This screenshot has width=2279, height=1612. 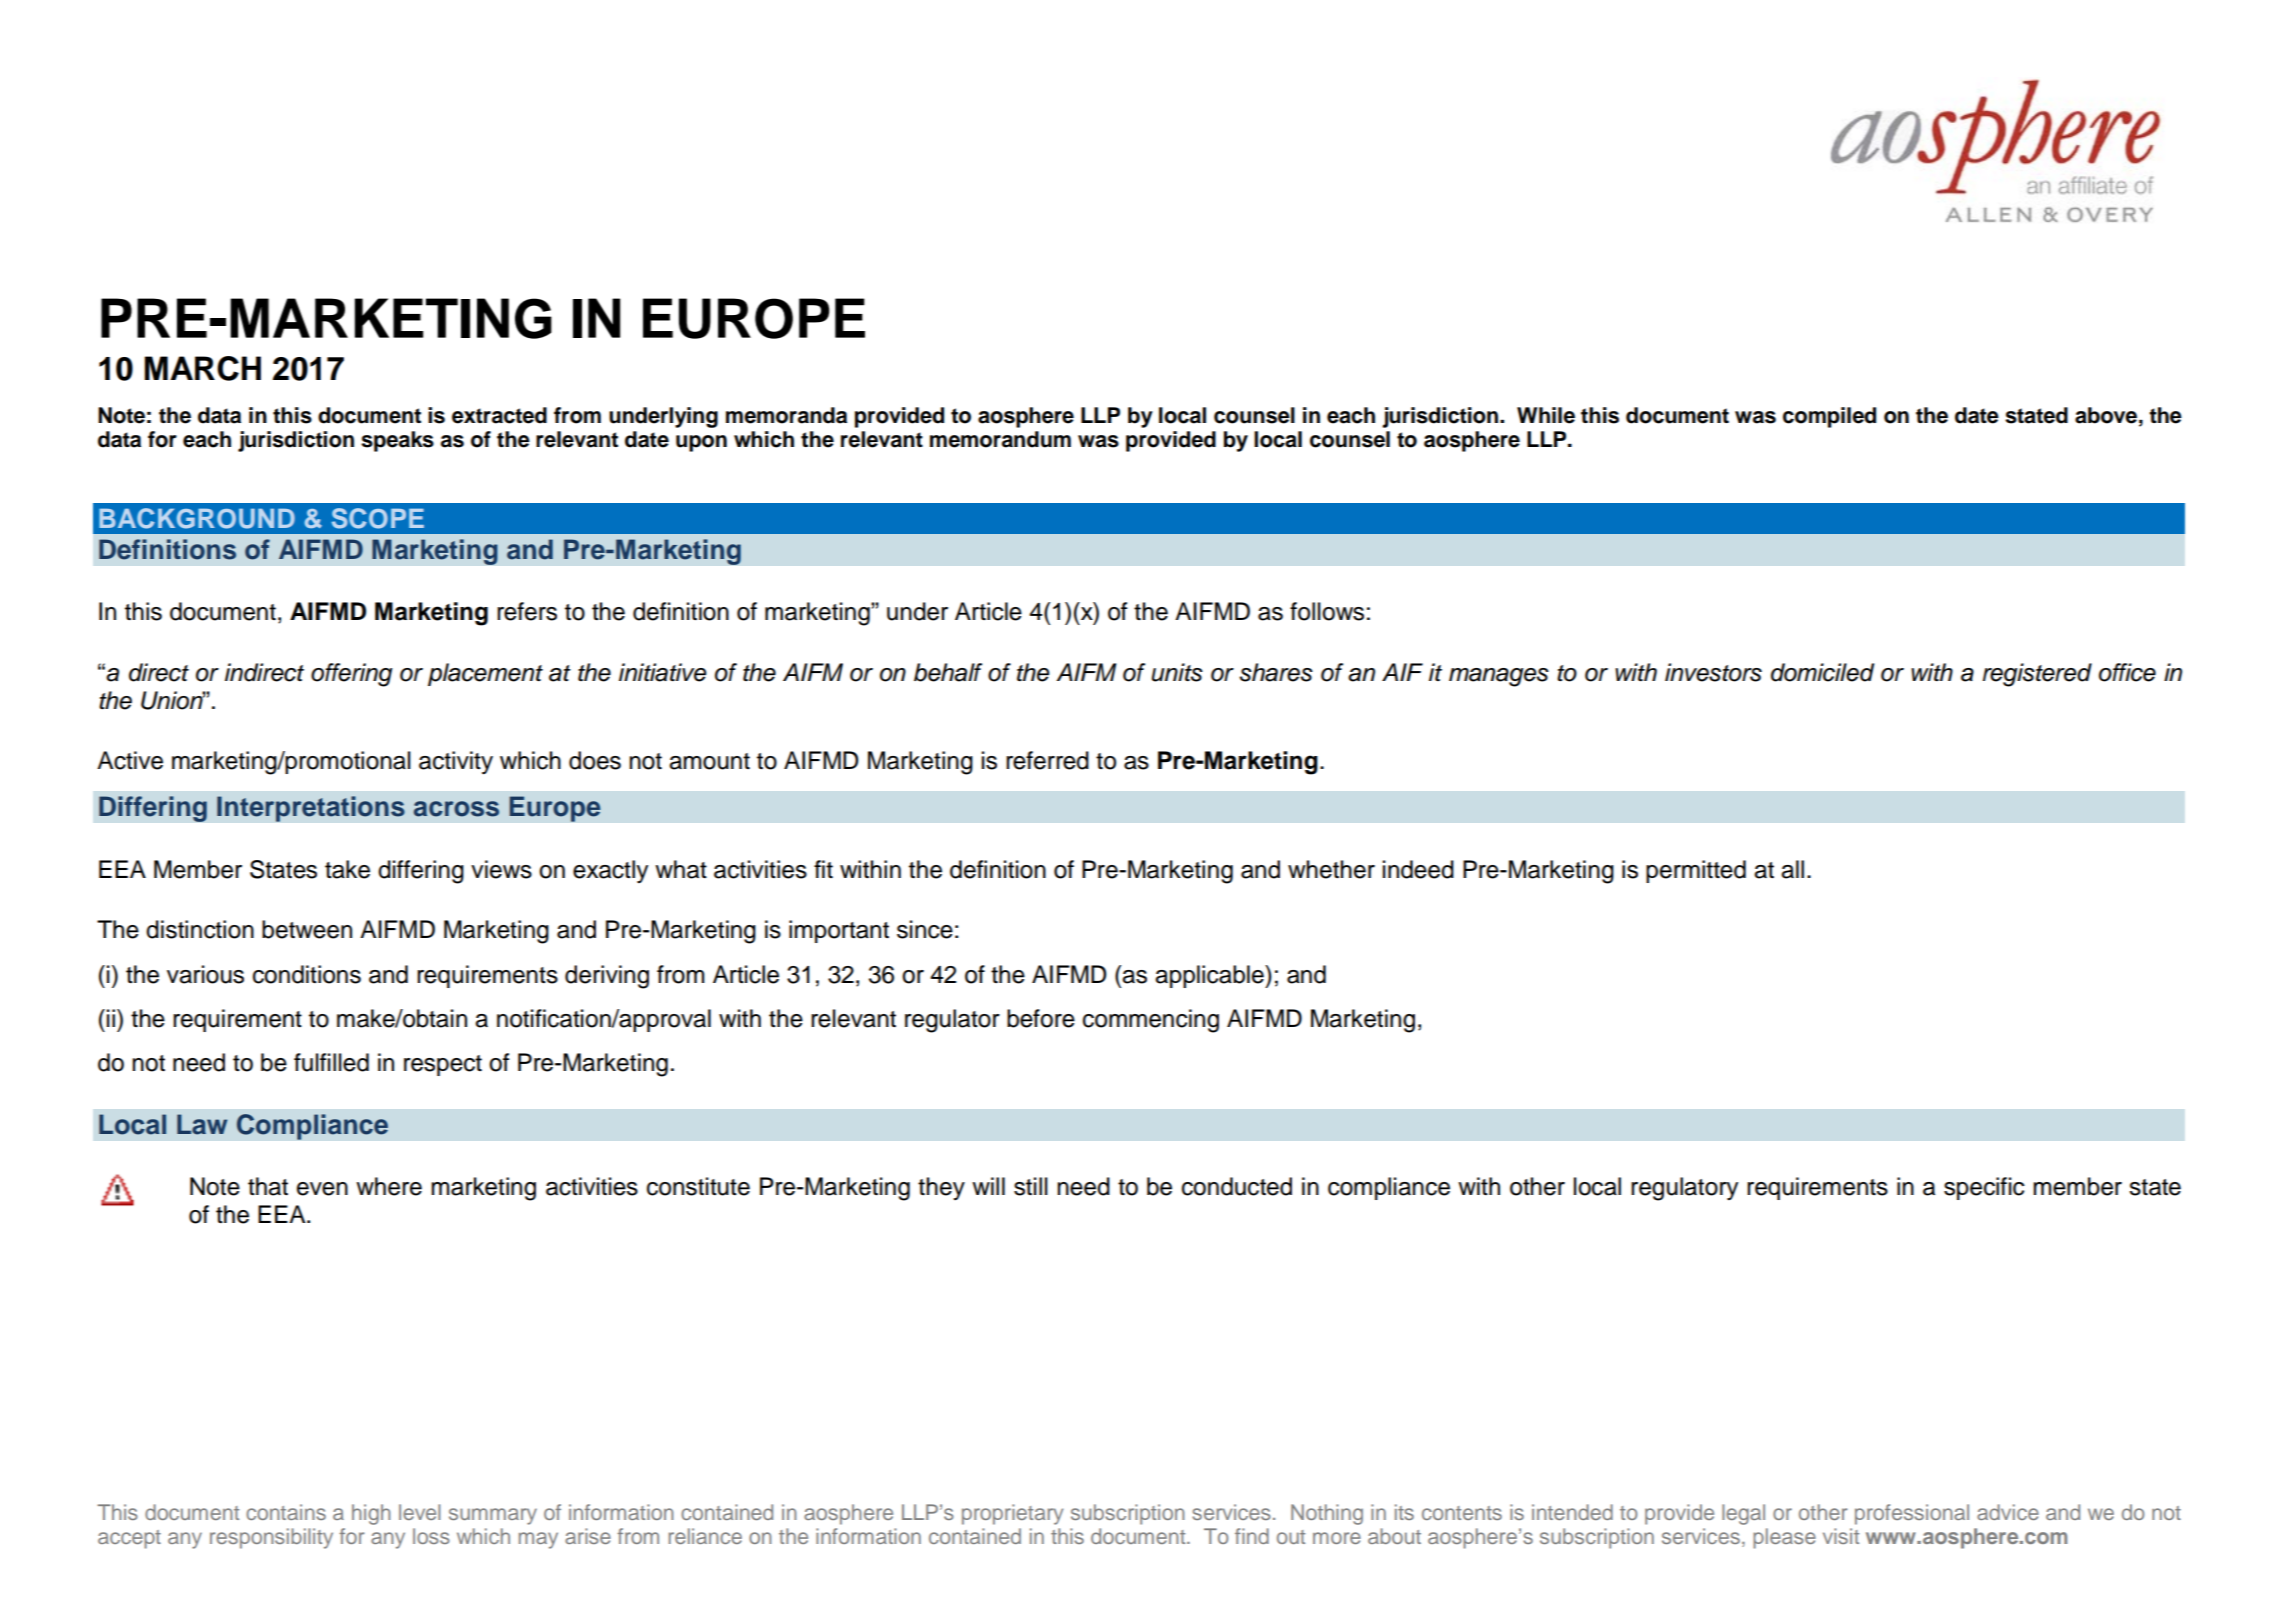 I want to click on domiciled, so click(x=1822, y=672).
